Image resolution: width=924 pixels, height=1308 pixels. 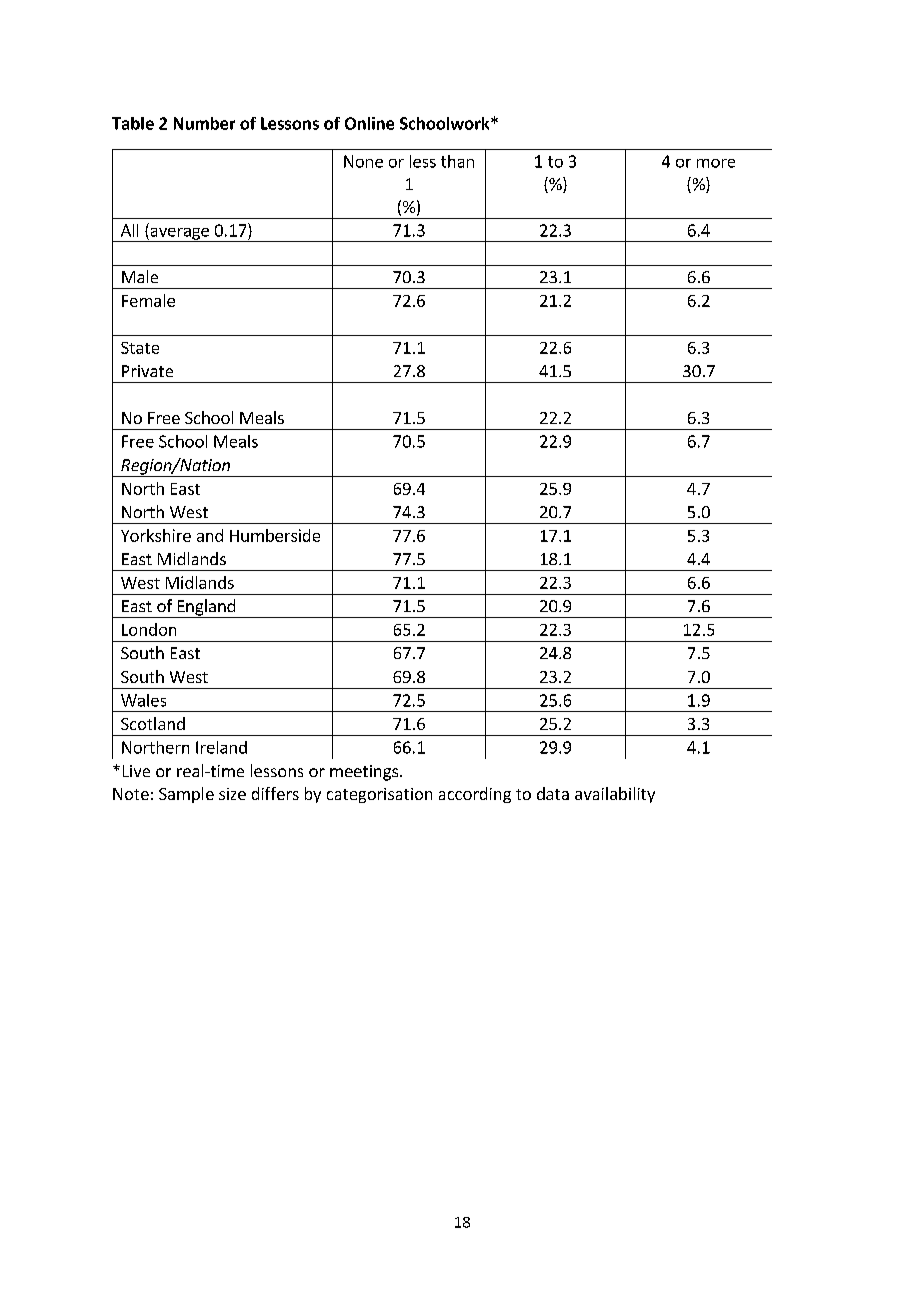 I want to click on Number, so click(x=204, y=123).
